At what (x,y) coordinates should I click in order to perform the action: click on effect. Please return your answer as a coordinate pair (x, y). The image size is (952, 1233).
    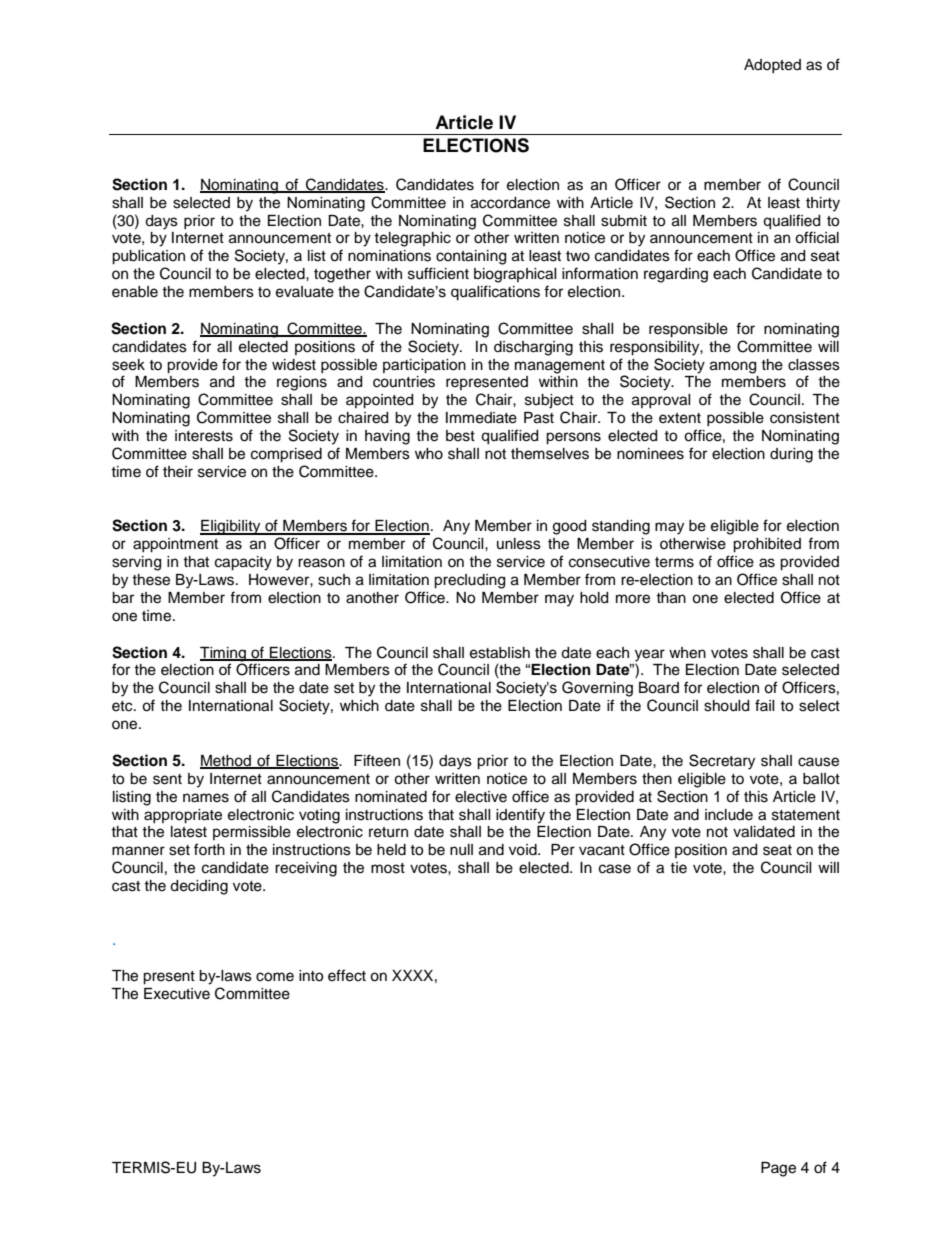
    Looking at the image, I should click on (347, 975).
